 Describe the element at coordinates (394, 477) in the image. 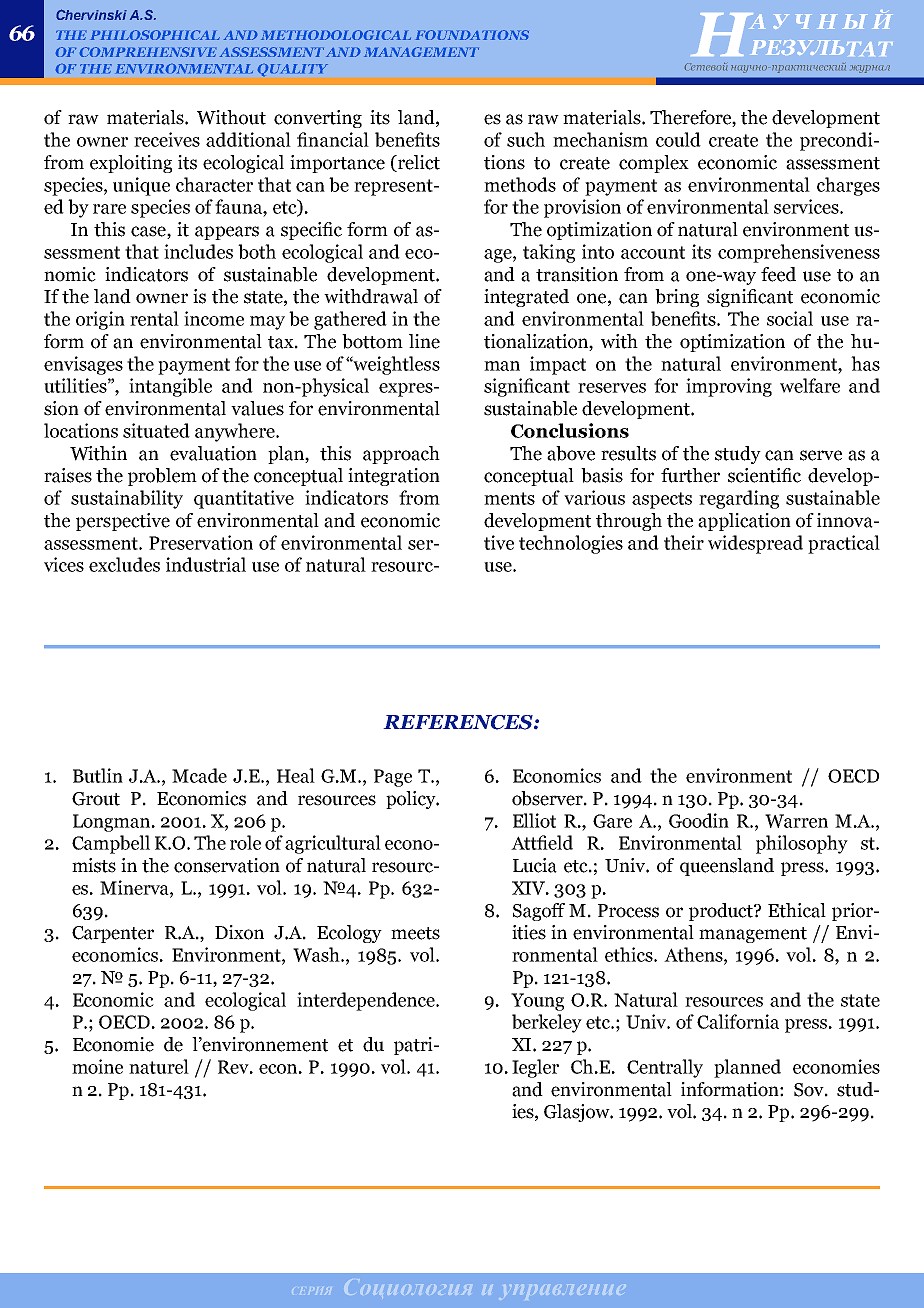

I see `integration` at that location.
